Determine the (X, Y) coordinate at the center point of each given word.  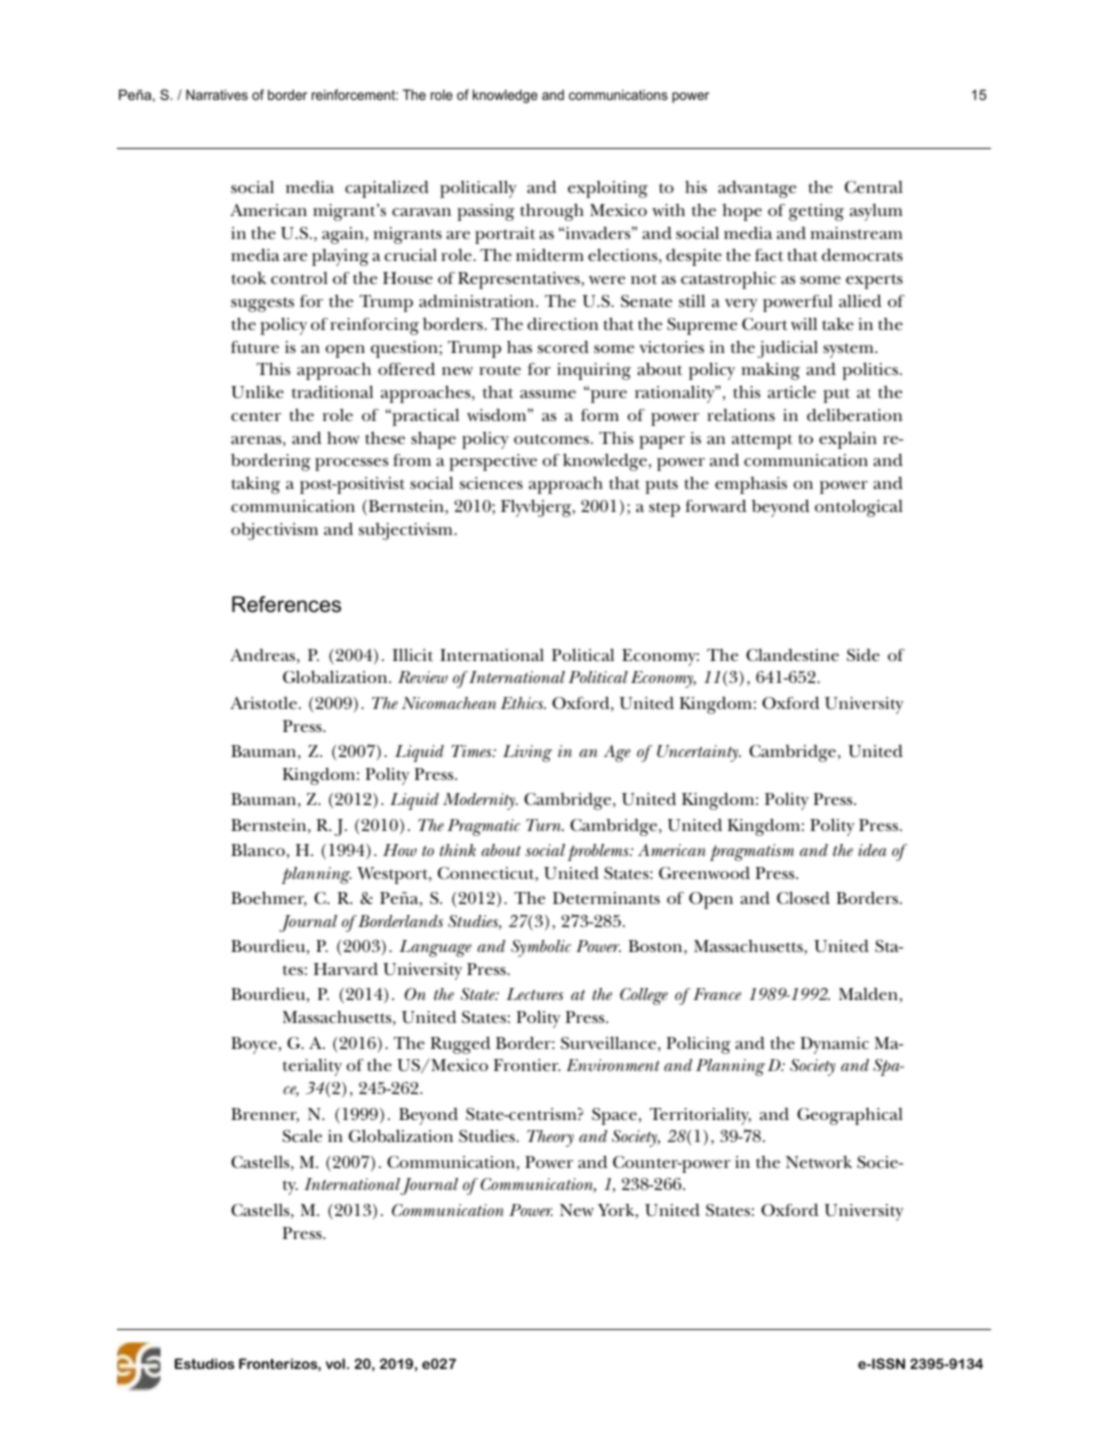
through (552, 212)
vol (335, 1363)
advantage (757, 189)
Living (527, 753)
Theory (550, 1138)
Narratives (217, 94)
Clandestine (792, 655)
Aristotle (263, 703)
